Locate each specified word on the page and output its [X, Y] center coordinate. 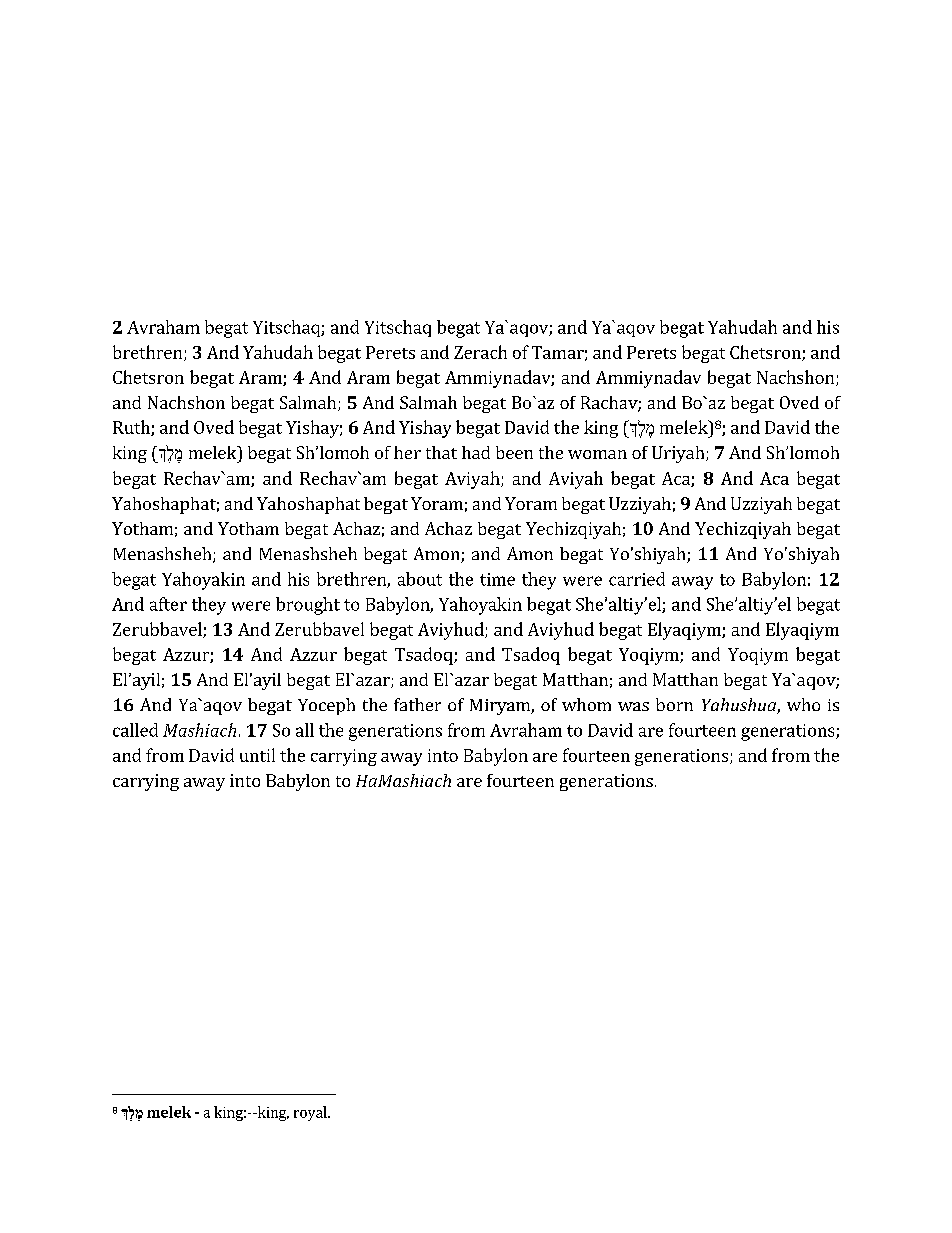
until [257, 755]
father [417, 704]
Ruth [132, 428]
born [674, 704]
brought [308, 606]
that [441, 452]
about [420, 579]
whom [586, 704]
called [135, 730]
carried [637, 579]
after [168, 604]
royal [311, 1113]
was [633, 706]
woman [597, 454]
